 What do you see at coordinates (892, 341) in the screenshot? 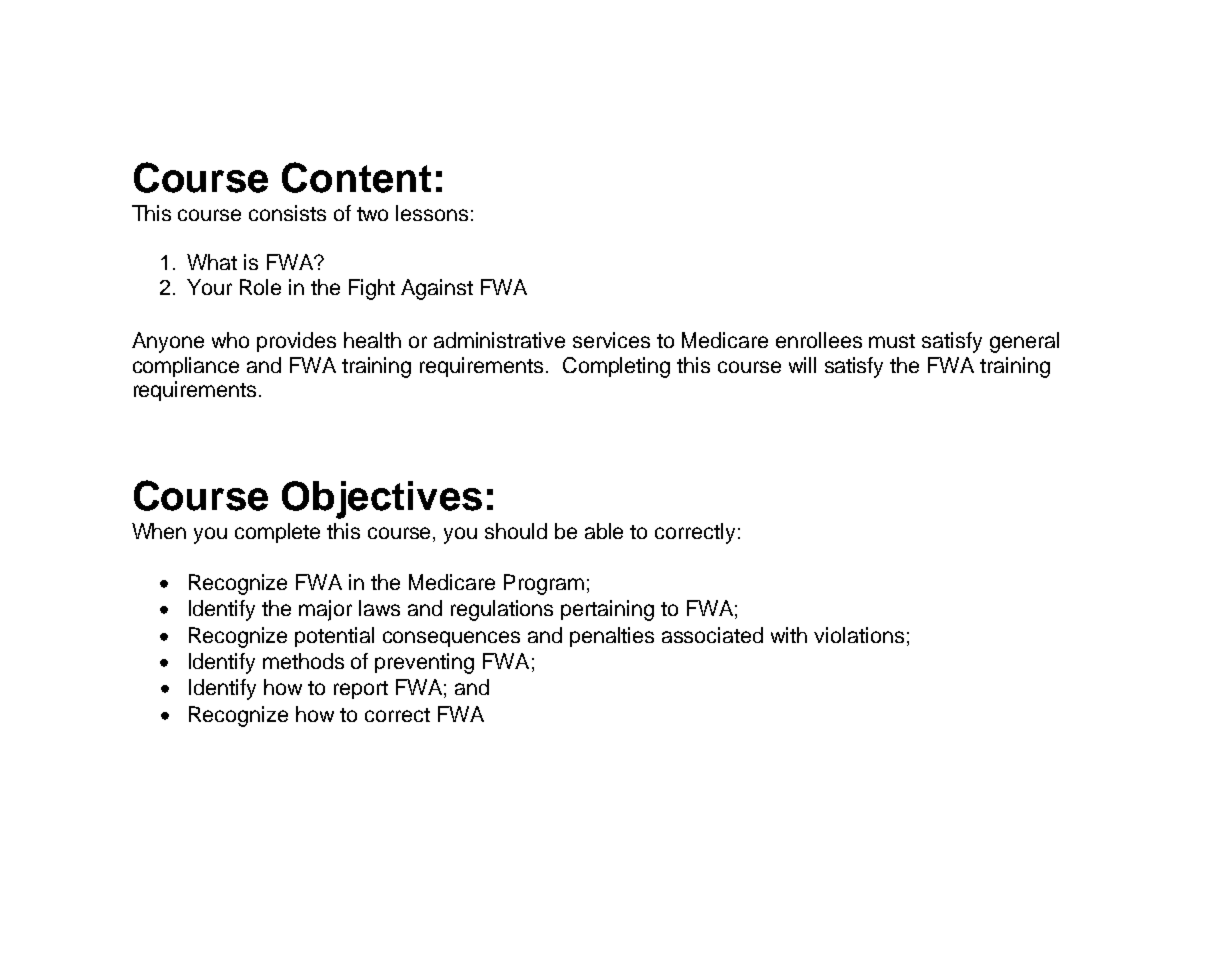
I see `must` at bounding box center [892, 341].
